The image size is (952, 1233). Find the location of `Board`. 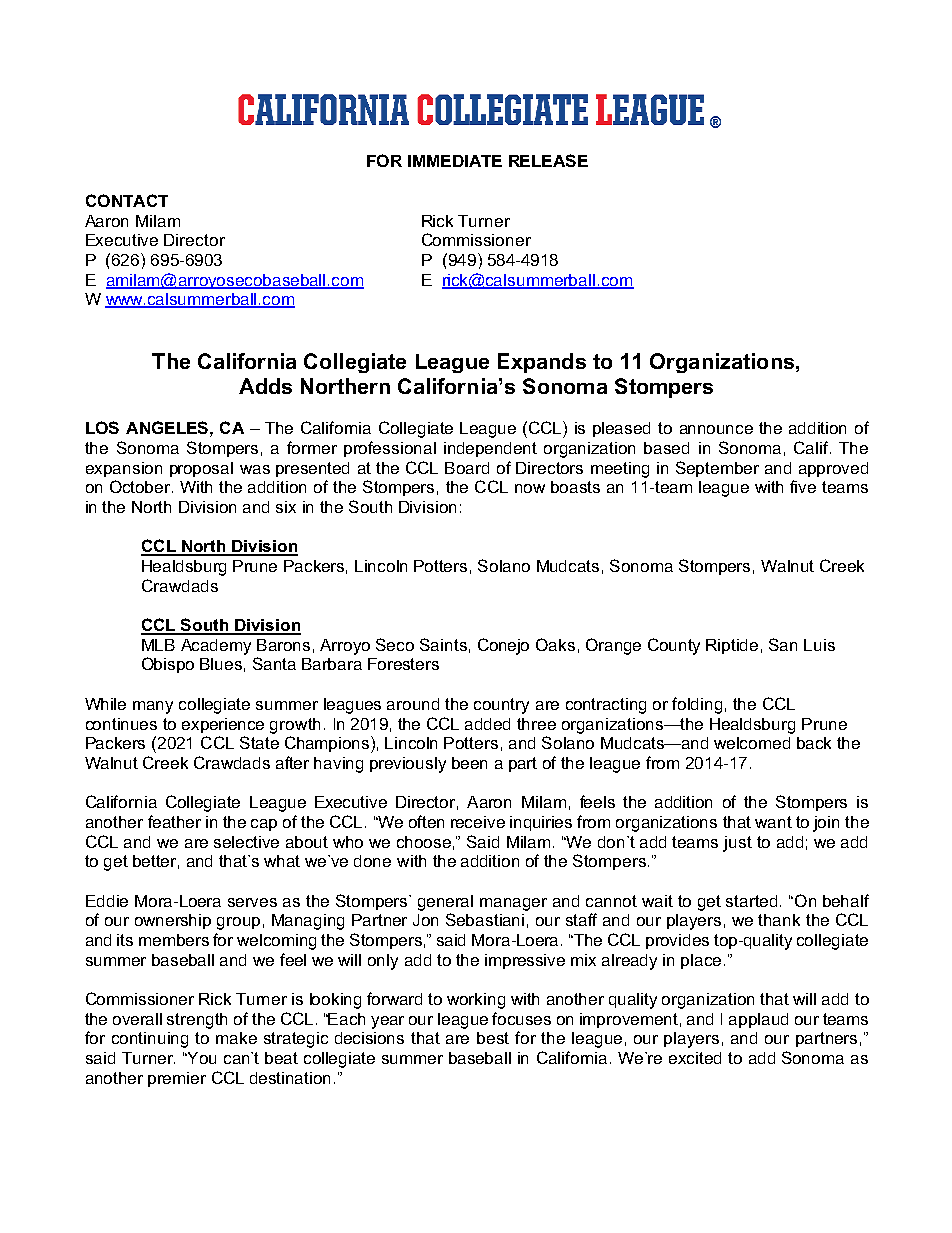

Board is located at coordinates (467, 468).
